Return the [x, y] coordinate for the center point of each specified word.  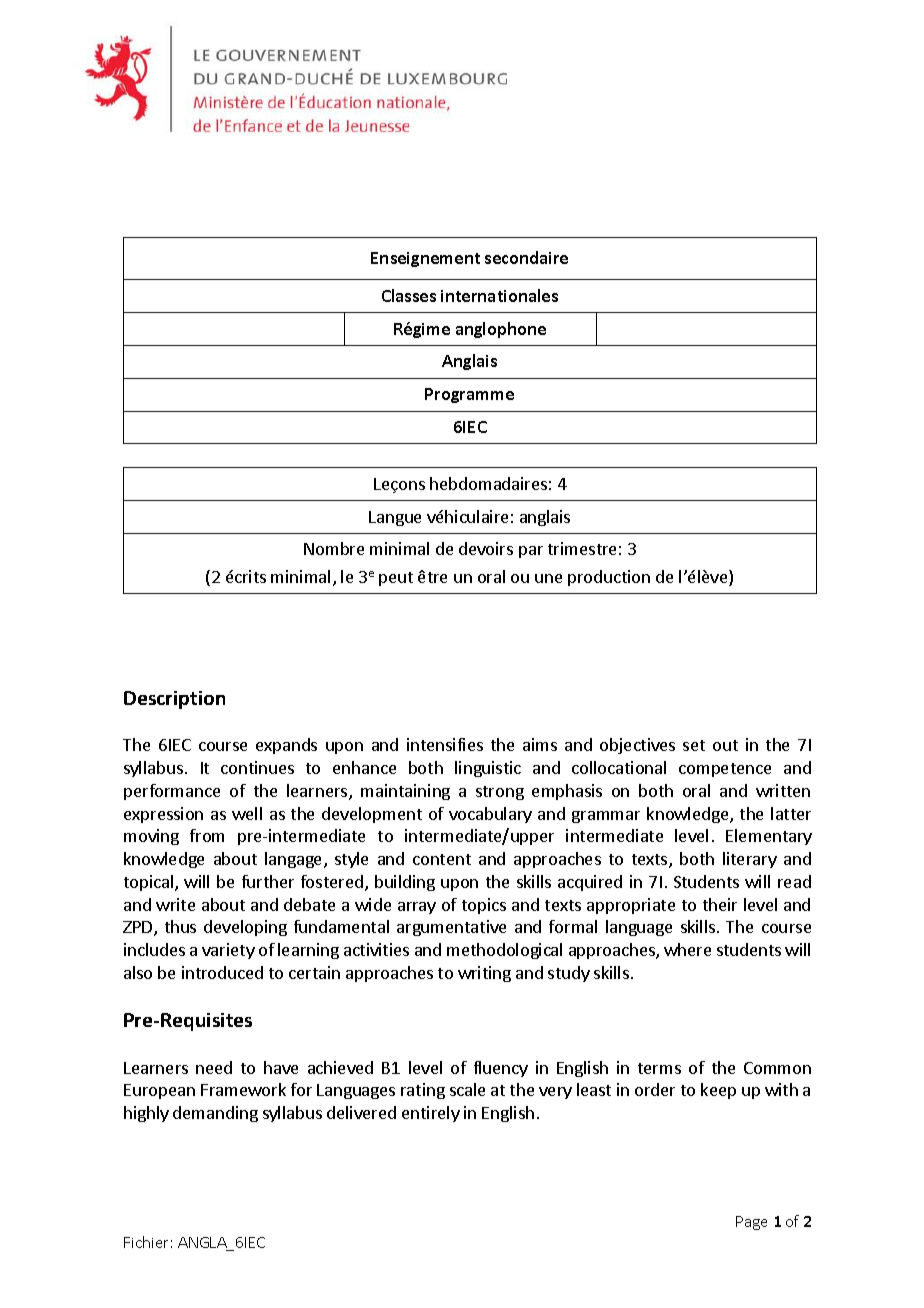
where [687, 949]
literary [750, 860]
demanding [215, 1114]
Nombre [334, 548]
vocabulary [490, 815]
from [207, 835]
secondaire [526, 257]
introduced [222, 972]
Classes [409, 295]
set [694, 745]
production [609, 578]
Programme [469, 395]
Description [174, 700]
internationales [499, 295]
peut [396, 579]
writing [484, 974]
